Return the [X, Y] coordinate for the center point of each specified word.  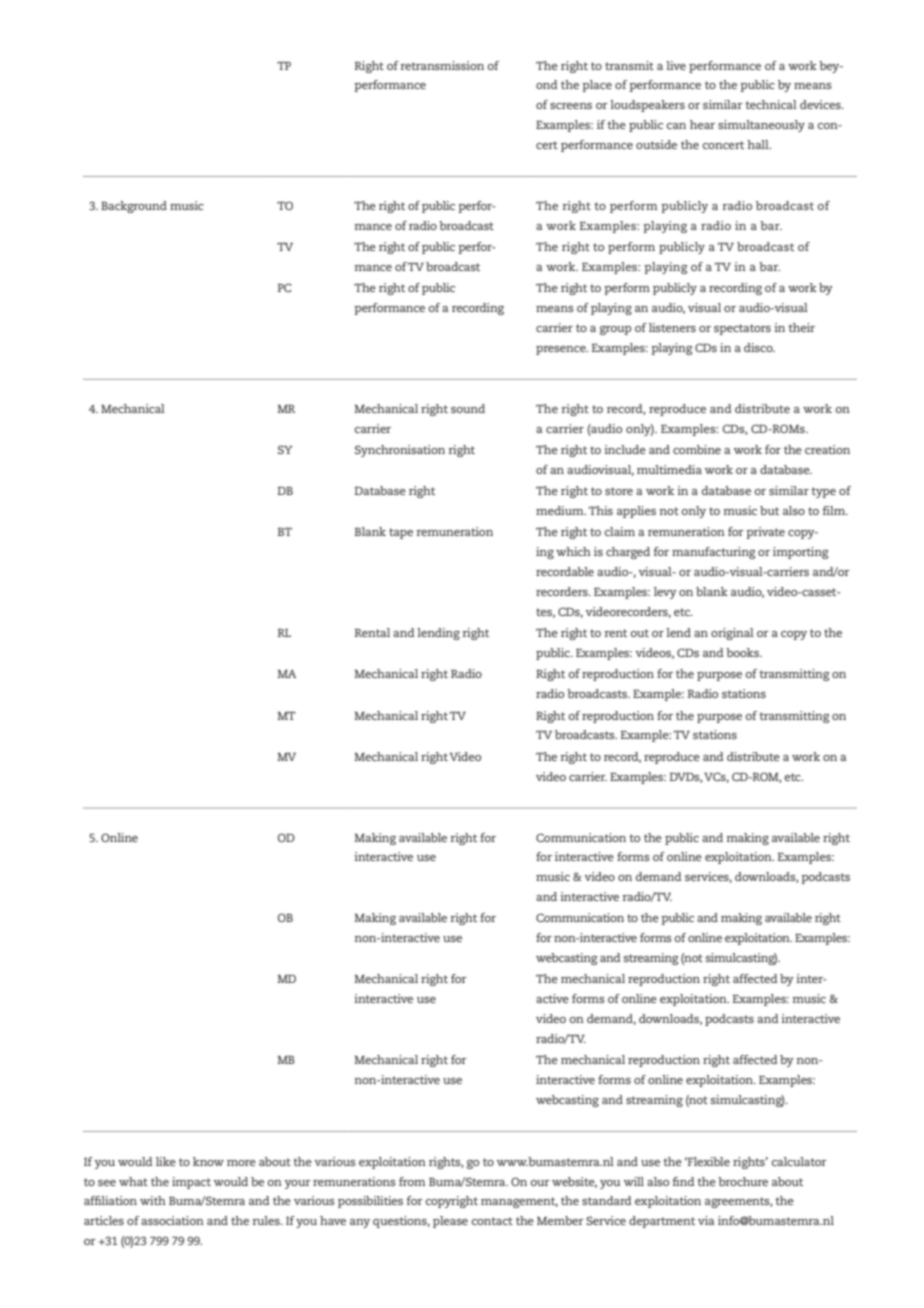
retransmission [442, 65]
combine [697, 449]
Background [134, 207]
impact [191, 1183]
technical [771, 104]
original [732, 634]
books [743, 652]
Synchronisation [400, 451]
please [450, 1222]
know [208, 1161]
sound [468, 408]
